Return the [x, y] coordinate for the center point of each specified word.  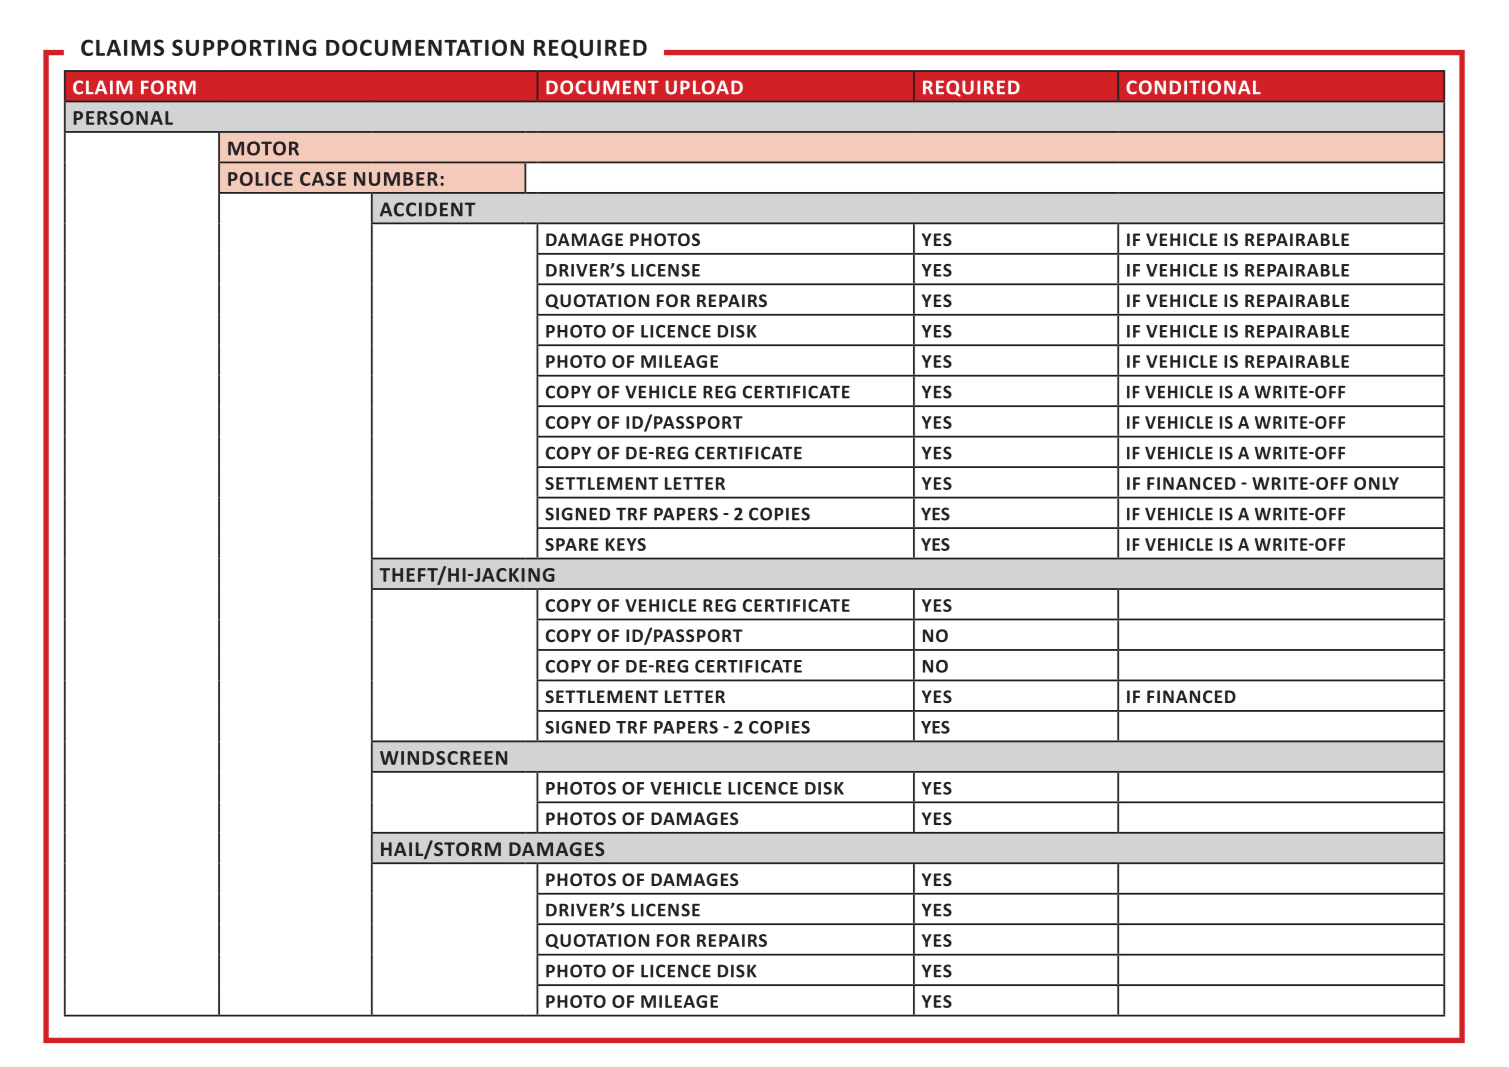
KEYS [626, 544]
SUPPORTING [244, 47]
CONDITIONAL [1193, 87]
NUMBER [396, 179]
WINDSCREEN [443, 758]
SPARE [572, 544]
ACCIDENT [427, 209]
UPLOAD [704, 87]
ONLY [1376, 483]
